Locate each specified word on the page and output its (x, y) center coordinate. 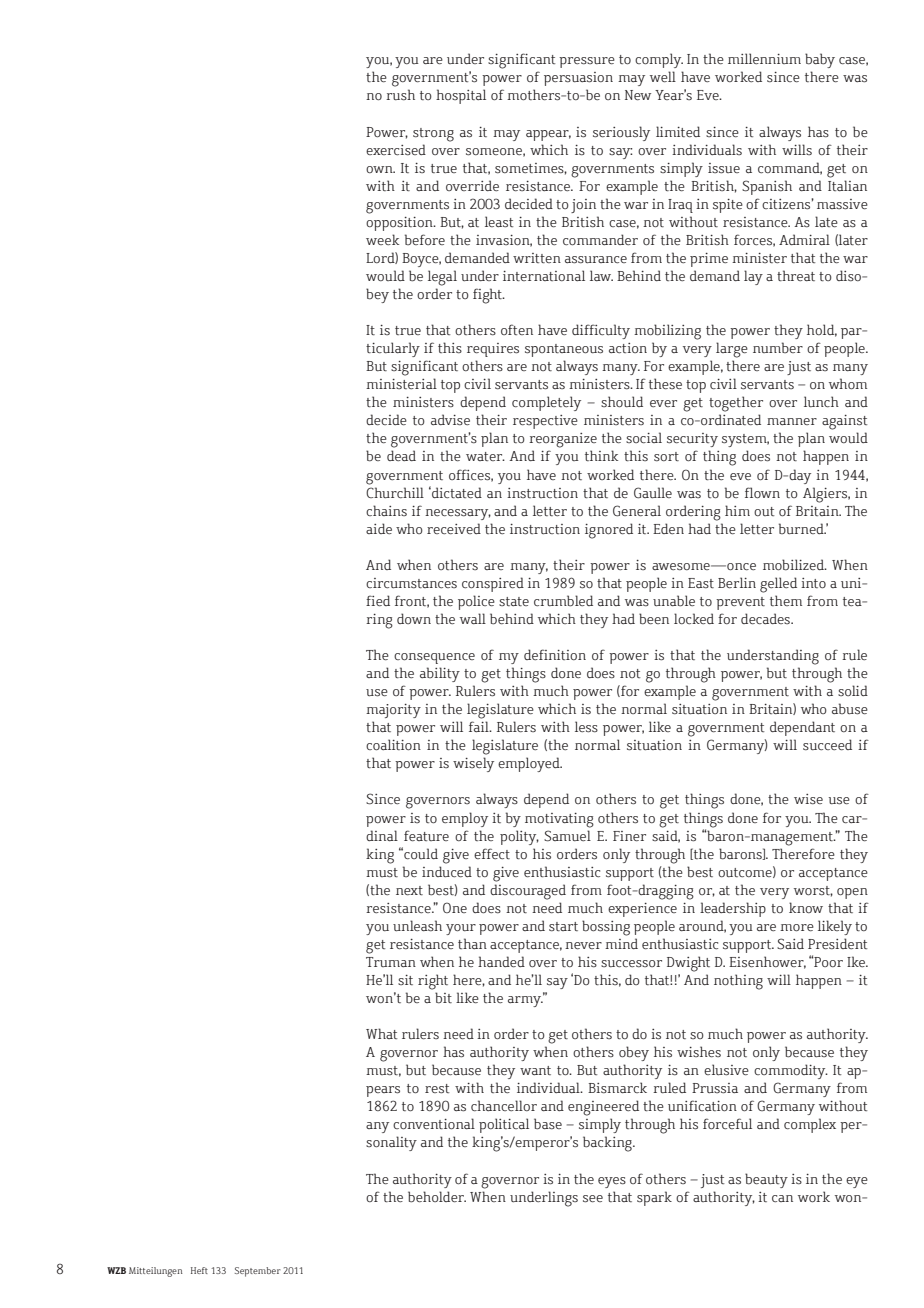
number (778, 347)
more (797, 928)
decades (766, 618)
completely (546, 403)
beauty (766, 1180)
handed (501, 961)
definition (555, 654)
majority (393, 711)
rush (400, 95)
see (593, 1199)
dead (401, 455)
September (258, 1272)
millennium (764, 58)
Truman (391, 962)
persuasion (578, 79)
